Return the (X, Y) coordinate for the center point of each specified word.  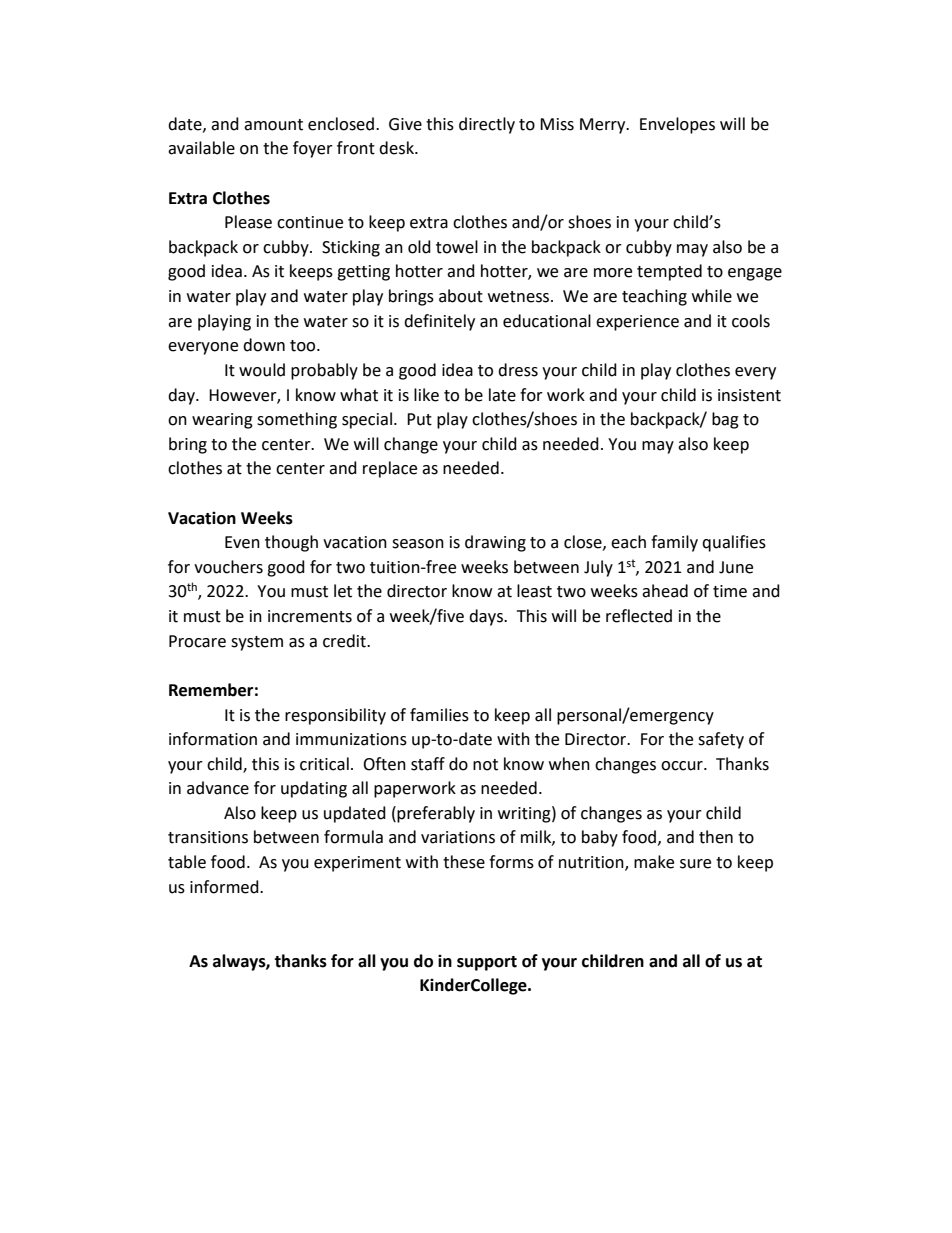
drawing (495, 543)
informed (225, 887)
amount (273, 125)
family (674, 543)
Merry (604, 126)
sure (695, 864)
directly (487, 125)
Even (242, 542)
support (487, 963)
